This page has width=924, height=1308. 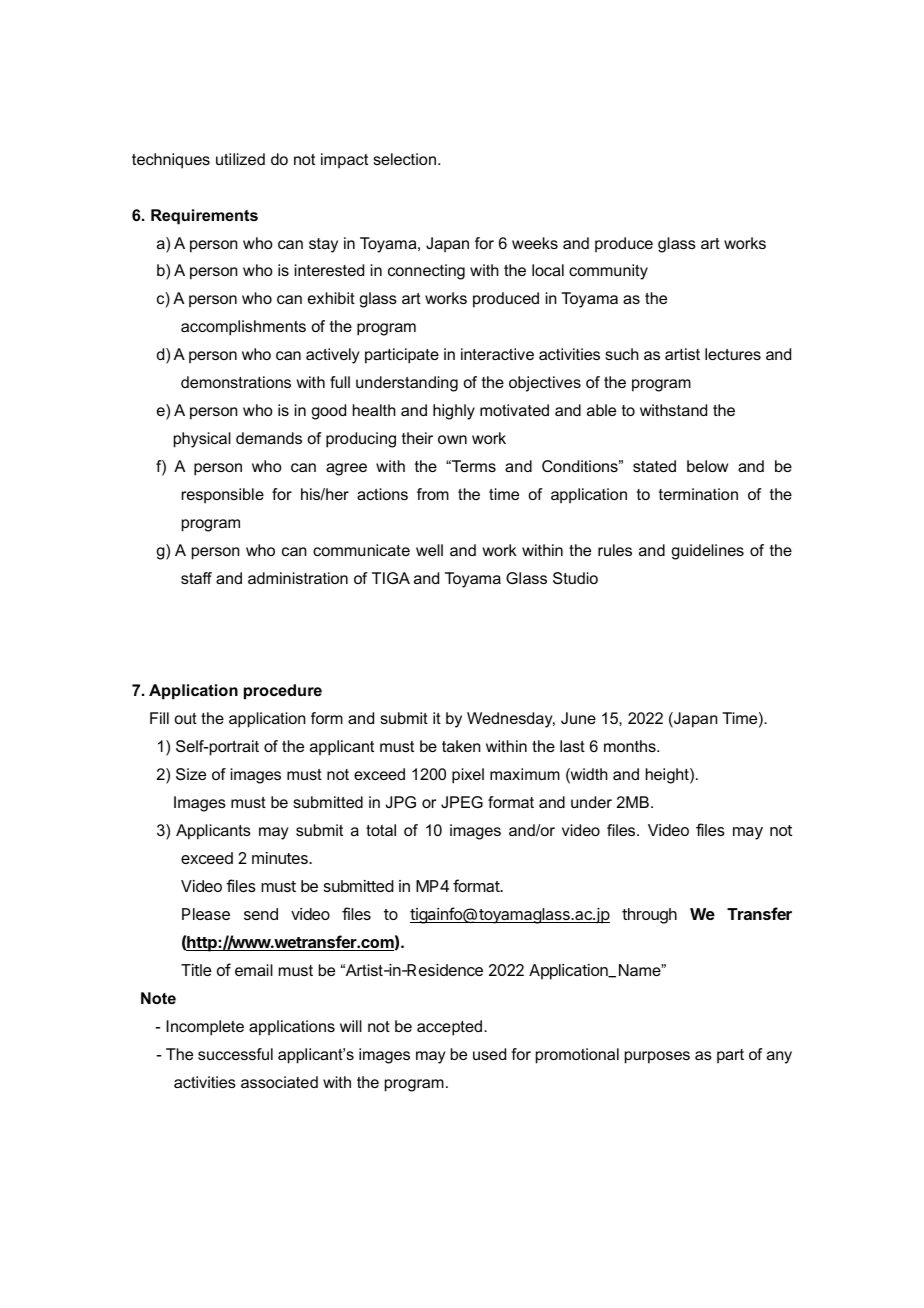 What do you see at coordinates (235, 1054) in the page?
I see `successful` at bounding box center [235, 1054].
